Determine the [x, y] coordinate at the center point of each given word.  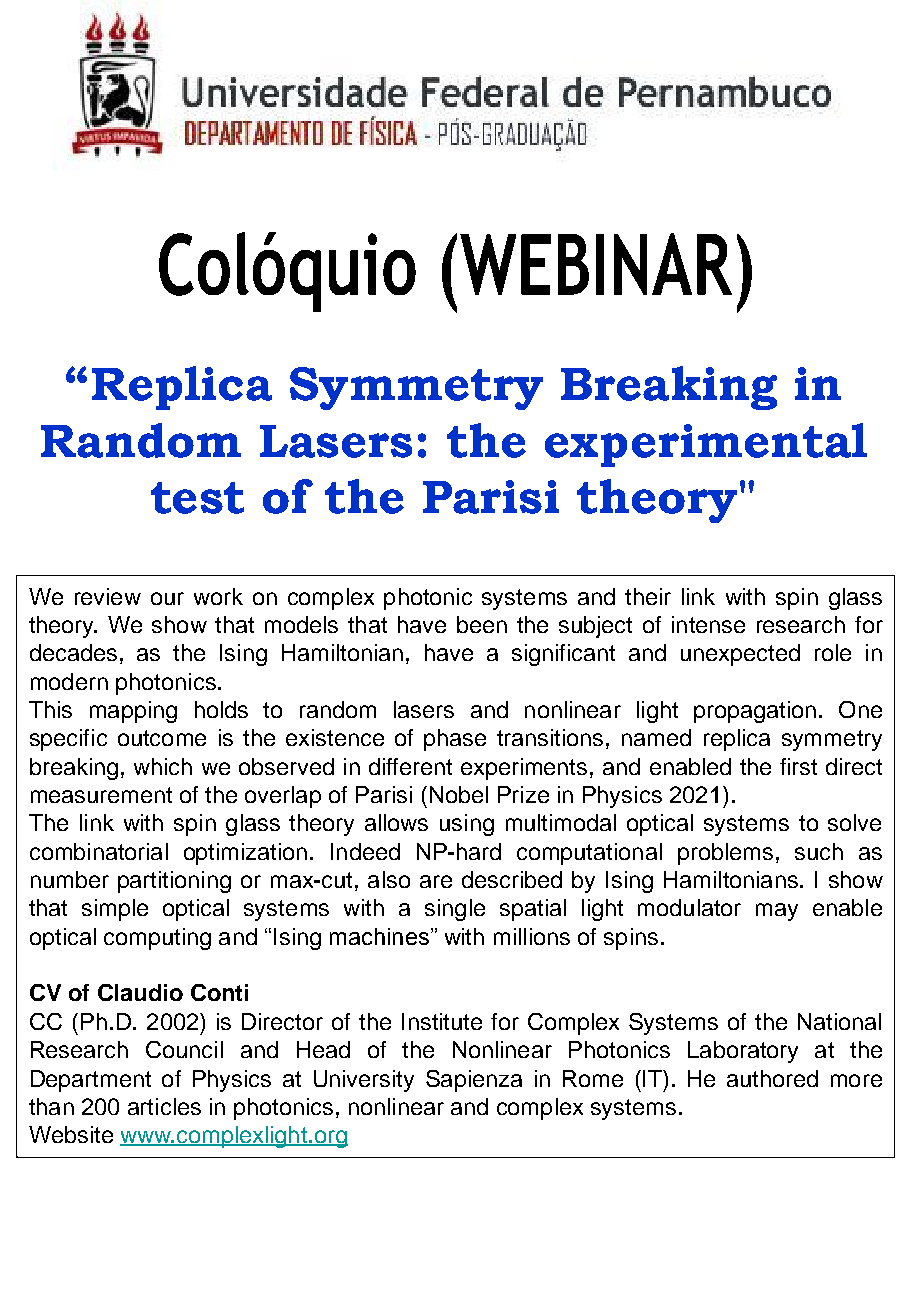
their [648, 596]
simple [115, 910]
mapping [133, 712]
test [197, 498]
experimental [706, 445]
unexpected [740, 655]
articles [164, 1106]
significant [563, 655]
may [777, 912]
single [455, 910]
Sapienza [474, 1081]
